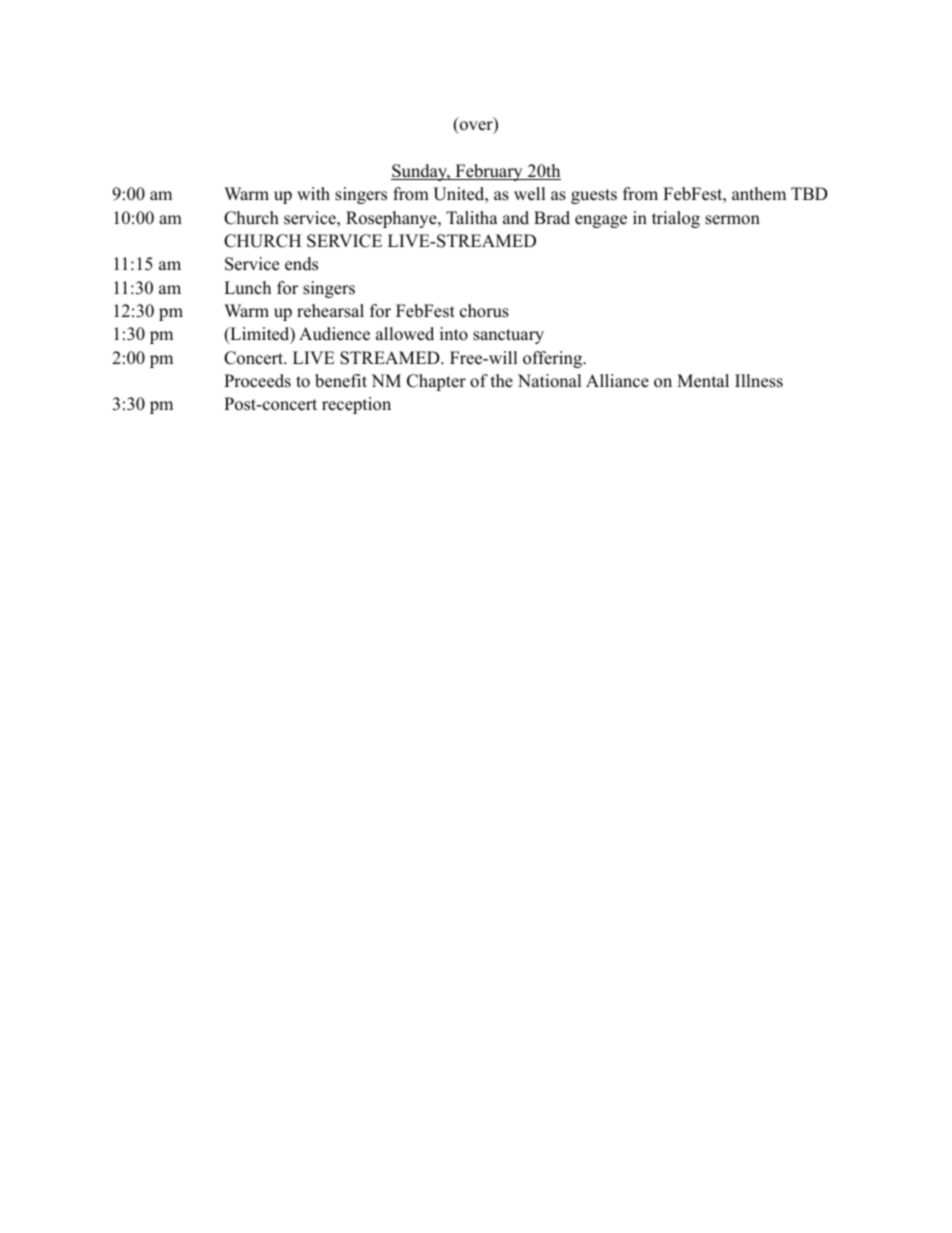  Describe the element at coordinates (489, 172) in the page. I see `February` at that location.
